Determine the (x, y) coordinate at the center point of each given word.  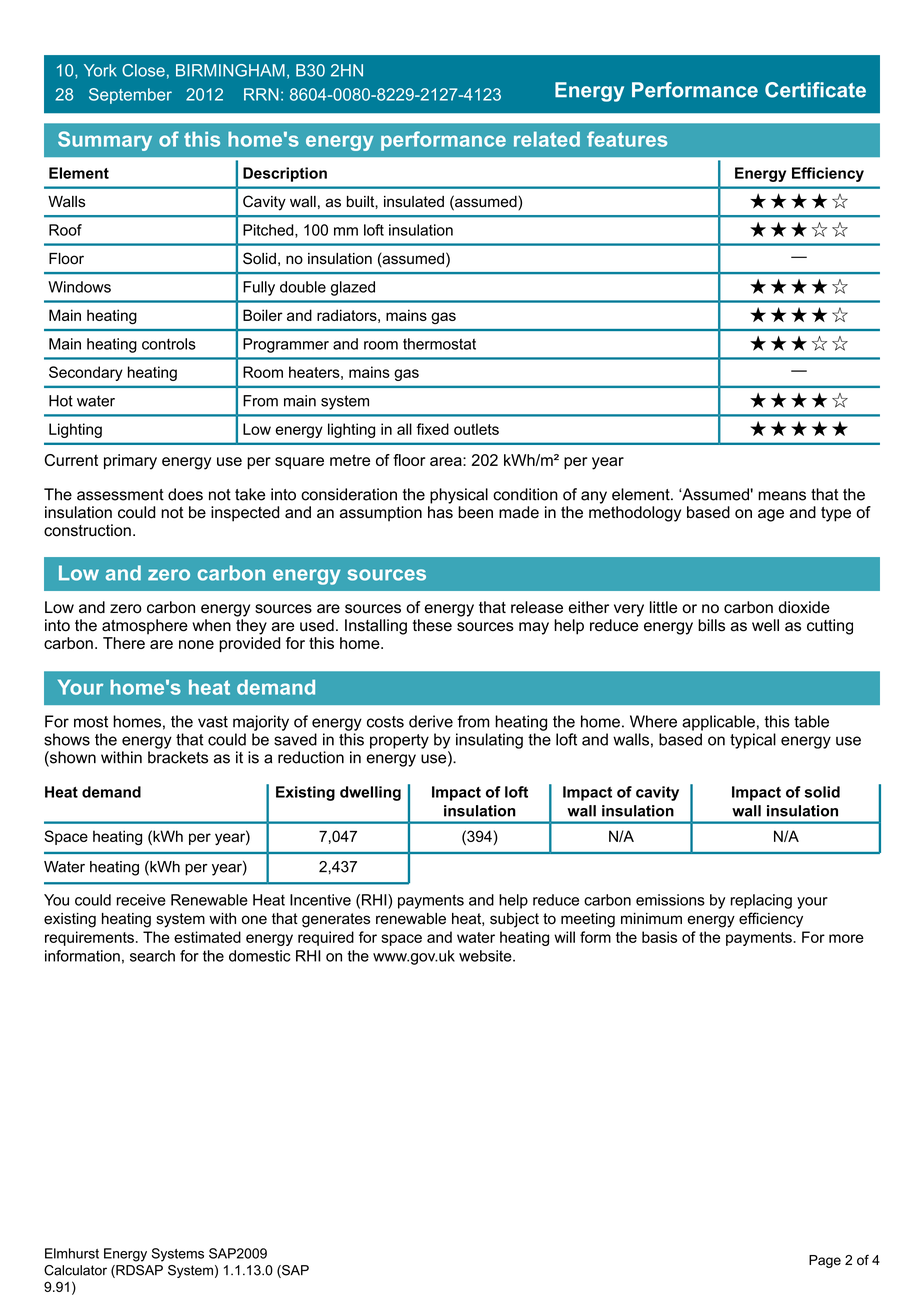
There (124, 643)
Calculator (75, 1270)
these (432, 625)
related (547, 139)
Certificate (815, 90)
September (130, 96)
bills (711, 625)
